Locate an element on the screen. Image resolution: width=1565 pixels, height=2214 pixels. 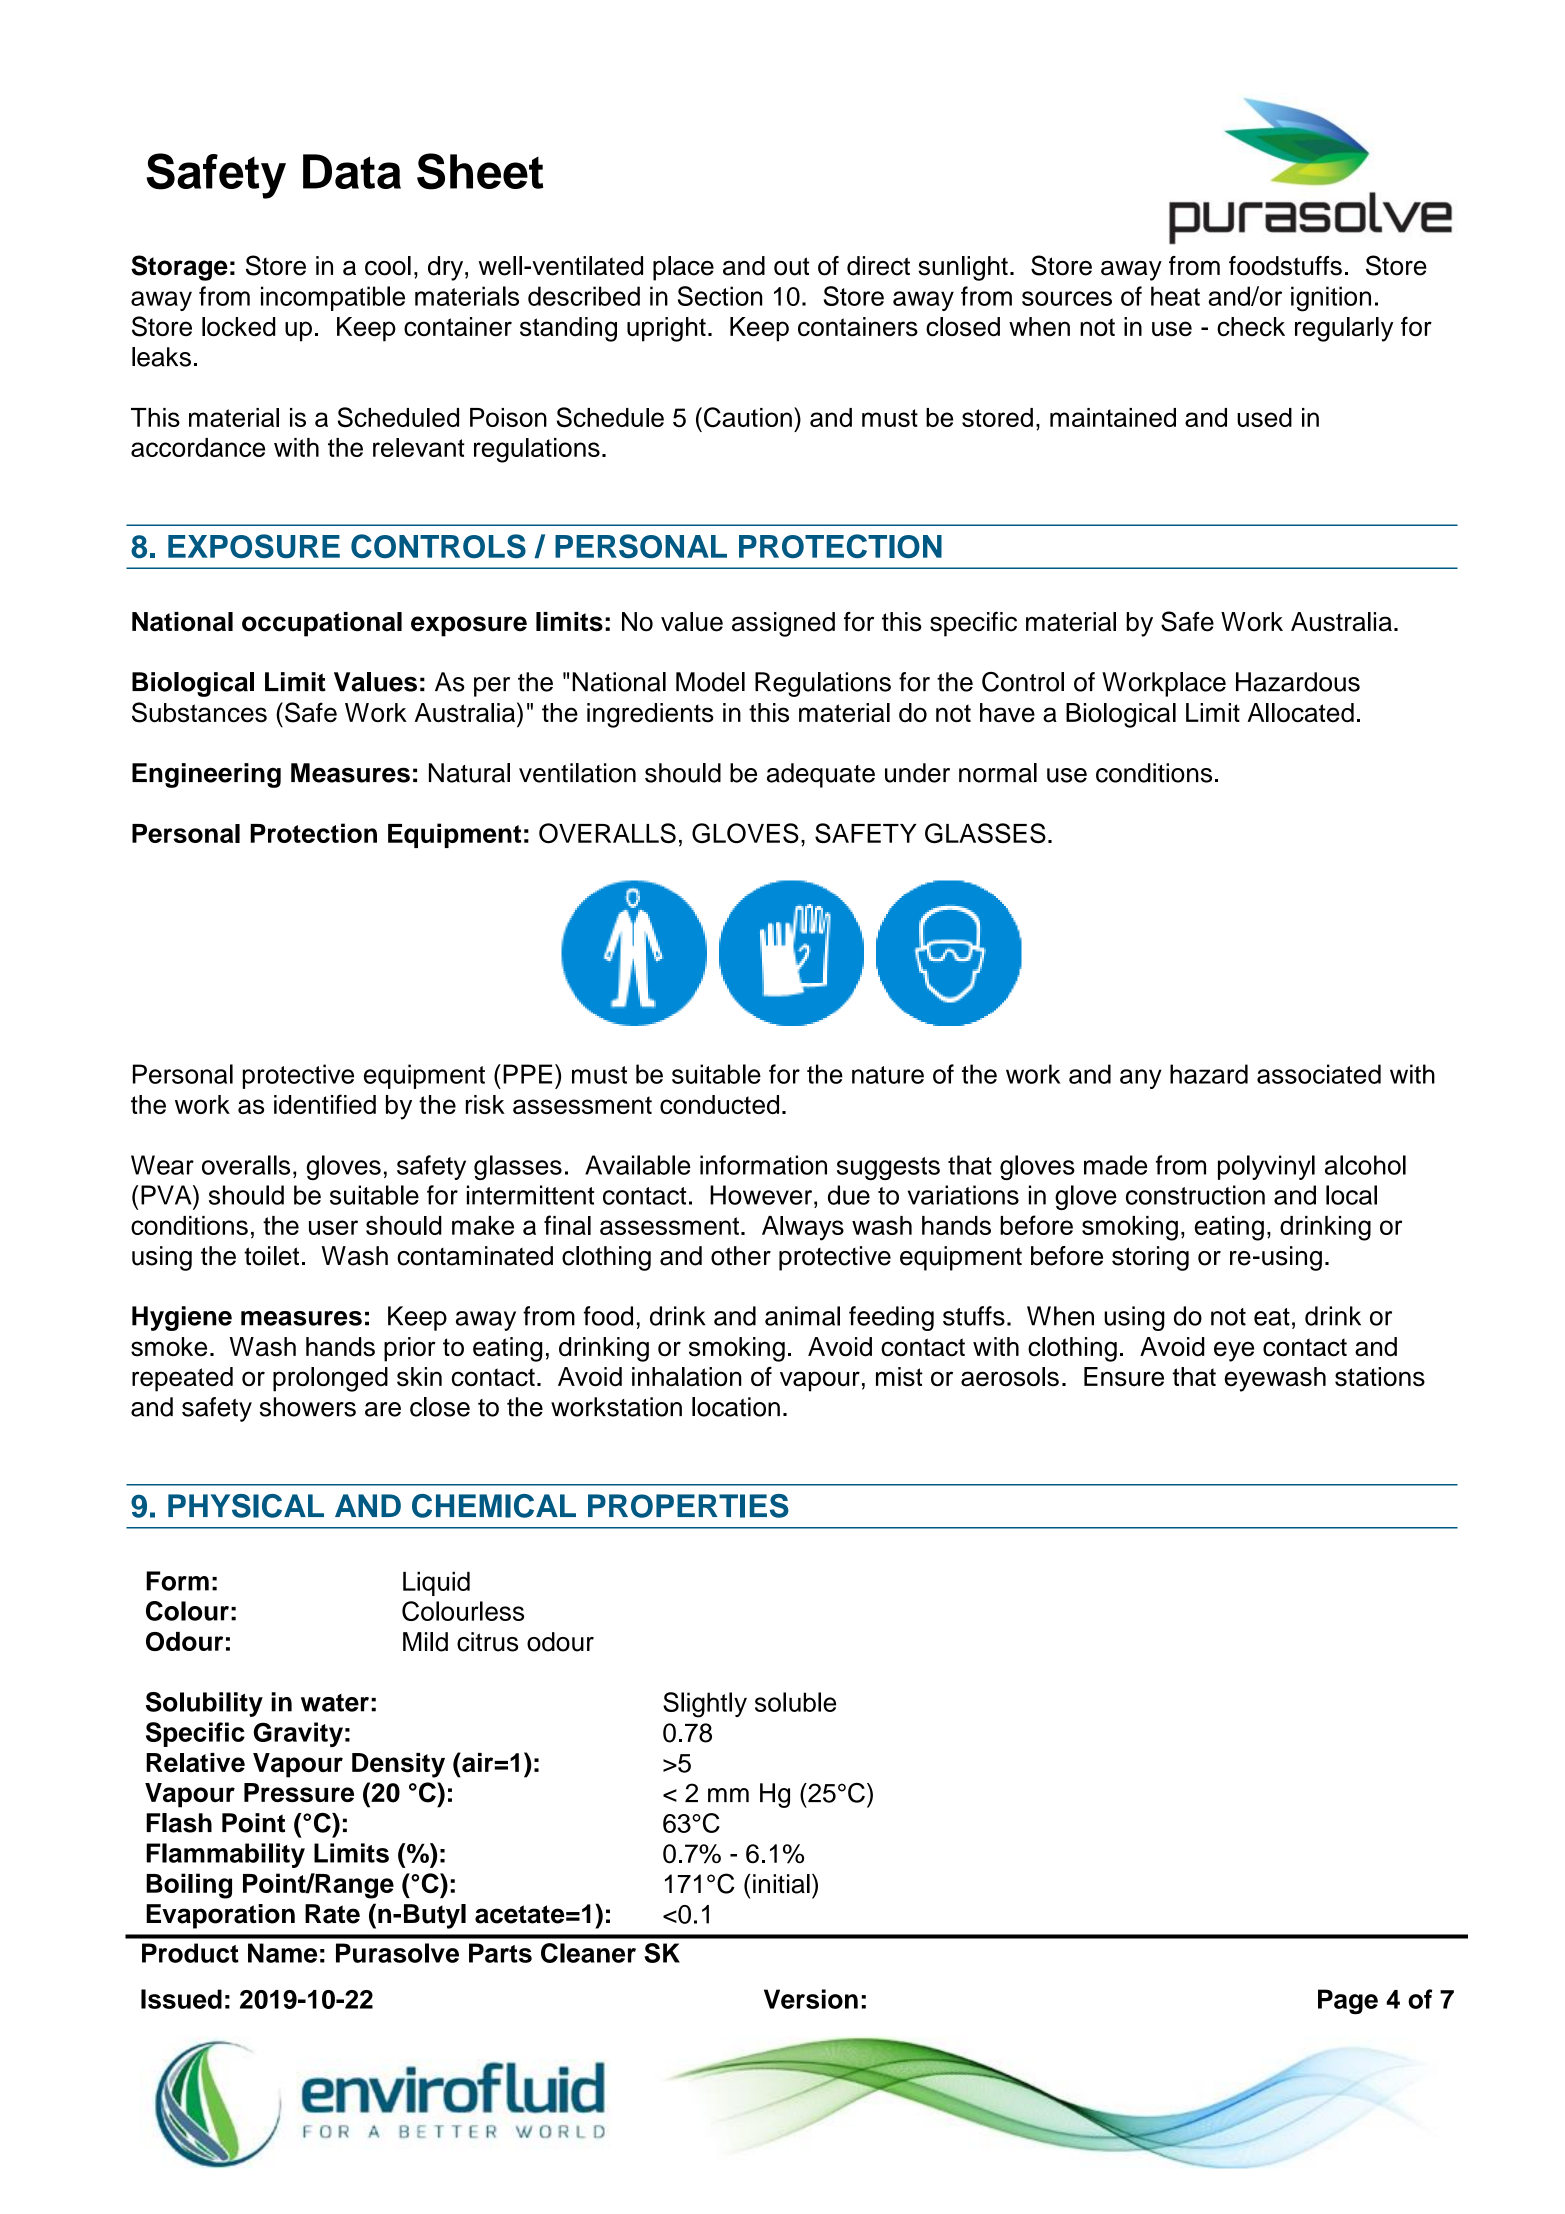
associated is located at coordinates (1319, 1074).
